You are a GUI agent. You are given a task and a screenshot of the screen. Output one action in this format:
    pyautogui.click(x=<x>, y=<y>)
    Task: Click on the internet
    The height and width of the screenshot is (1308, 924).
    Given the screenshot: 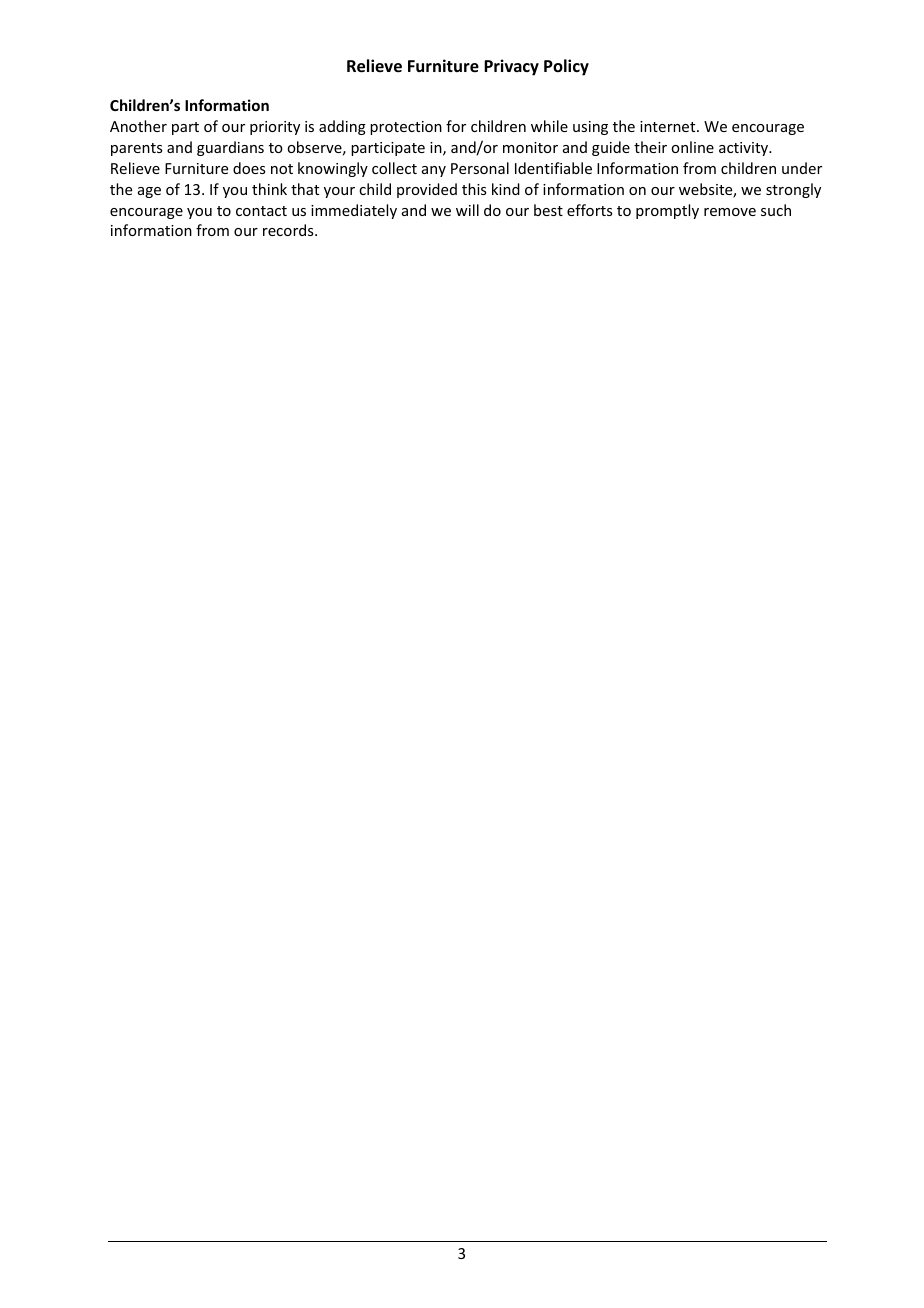 What is the action you would take?
    pyautogui.click(x=669, y=126)
